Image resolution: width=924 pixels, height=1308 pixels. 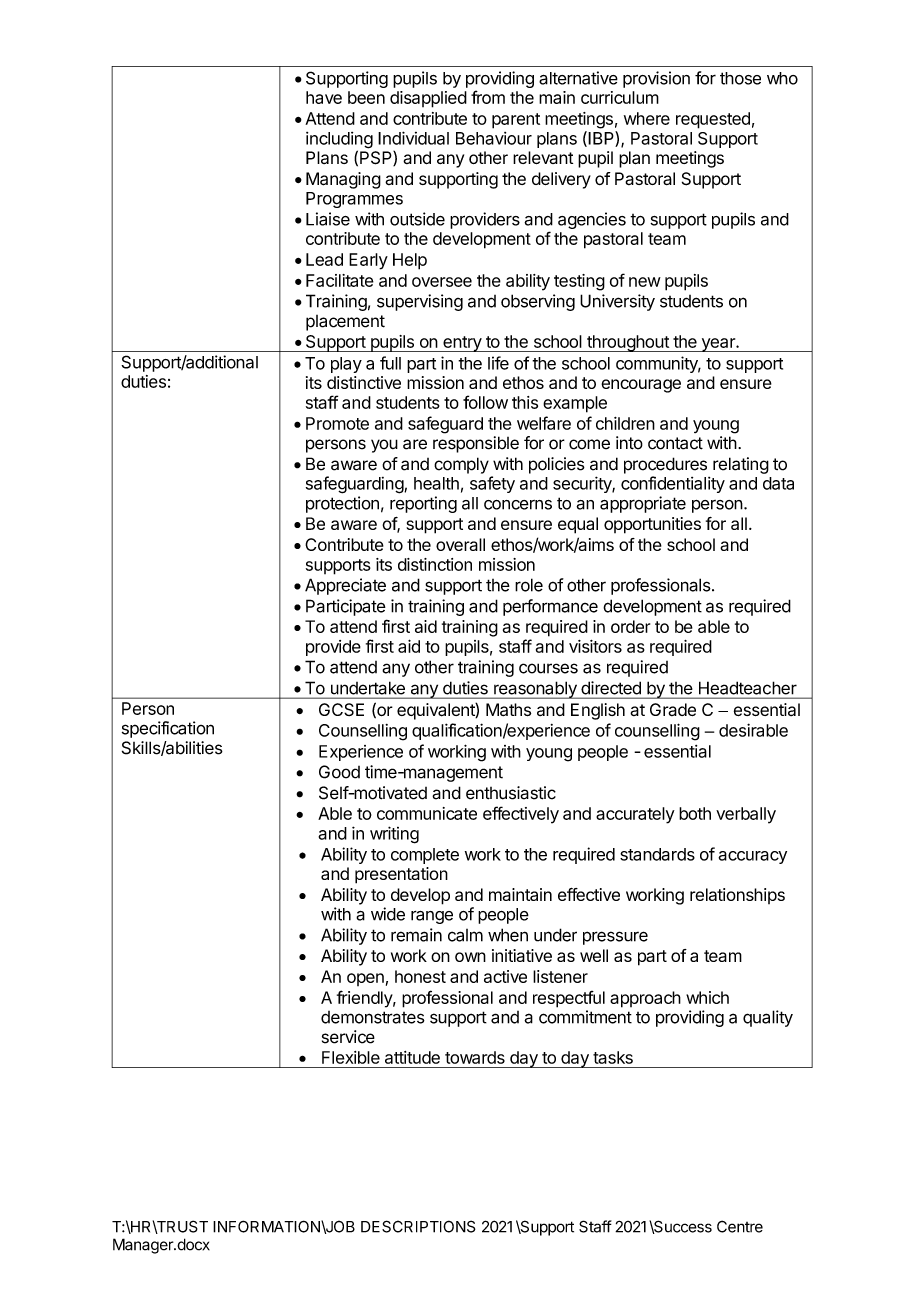 I want to click on from, so click(x=488, y=97).
